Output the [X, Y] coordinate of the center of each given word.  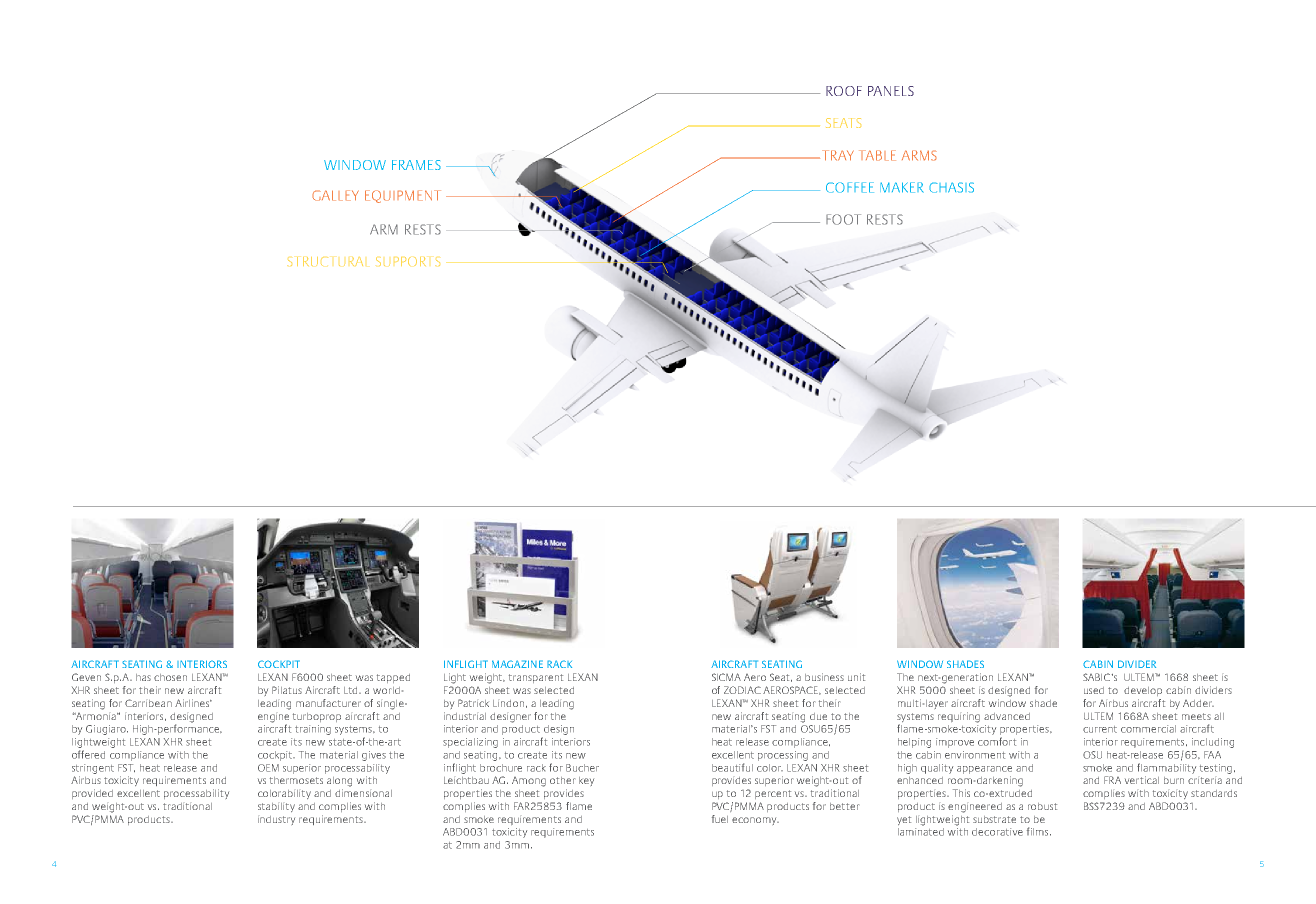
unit [856, 677]
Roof [844, 91]
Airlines [193, 703]
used [1094, 690]
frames [416, 165]
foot [843, 219]
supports [408, 261]
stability [276, 807]
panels [891, 91]
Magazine [517, 664]
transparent [536, 678]
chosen [170, 677]
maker [902, 187]
